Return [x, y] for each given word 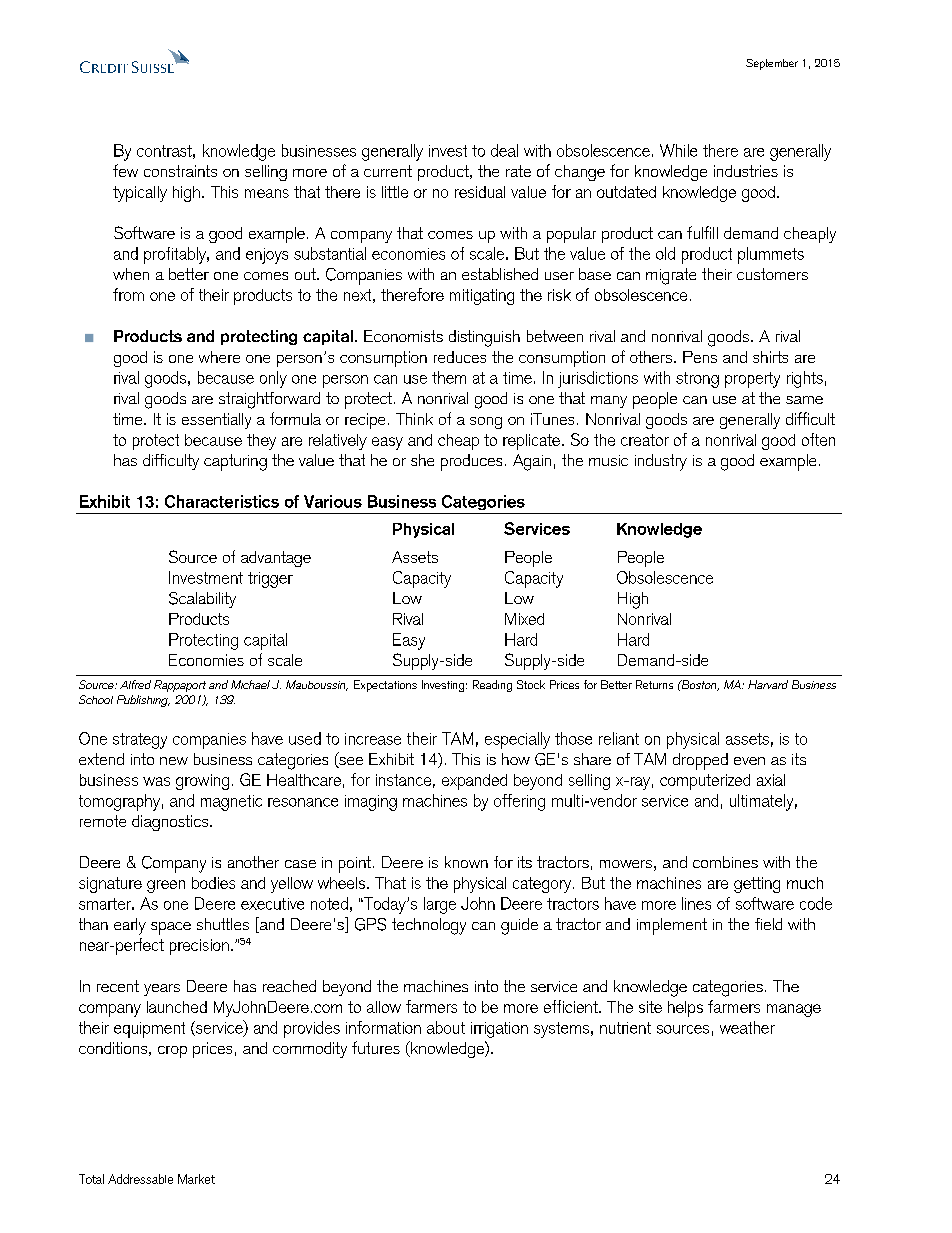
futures [376, 1047]
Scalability [202, 600]
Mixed [524, 619]
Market [196, 1179]
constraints [180, 171]
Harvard [768, 684]
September [772, 64]
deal [504, 150]
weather [747, 1027]
